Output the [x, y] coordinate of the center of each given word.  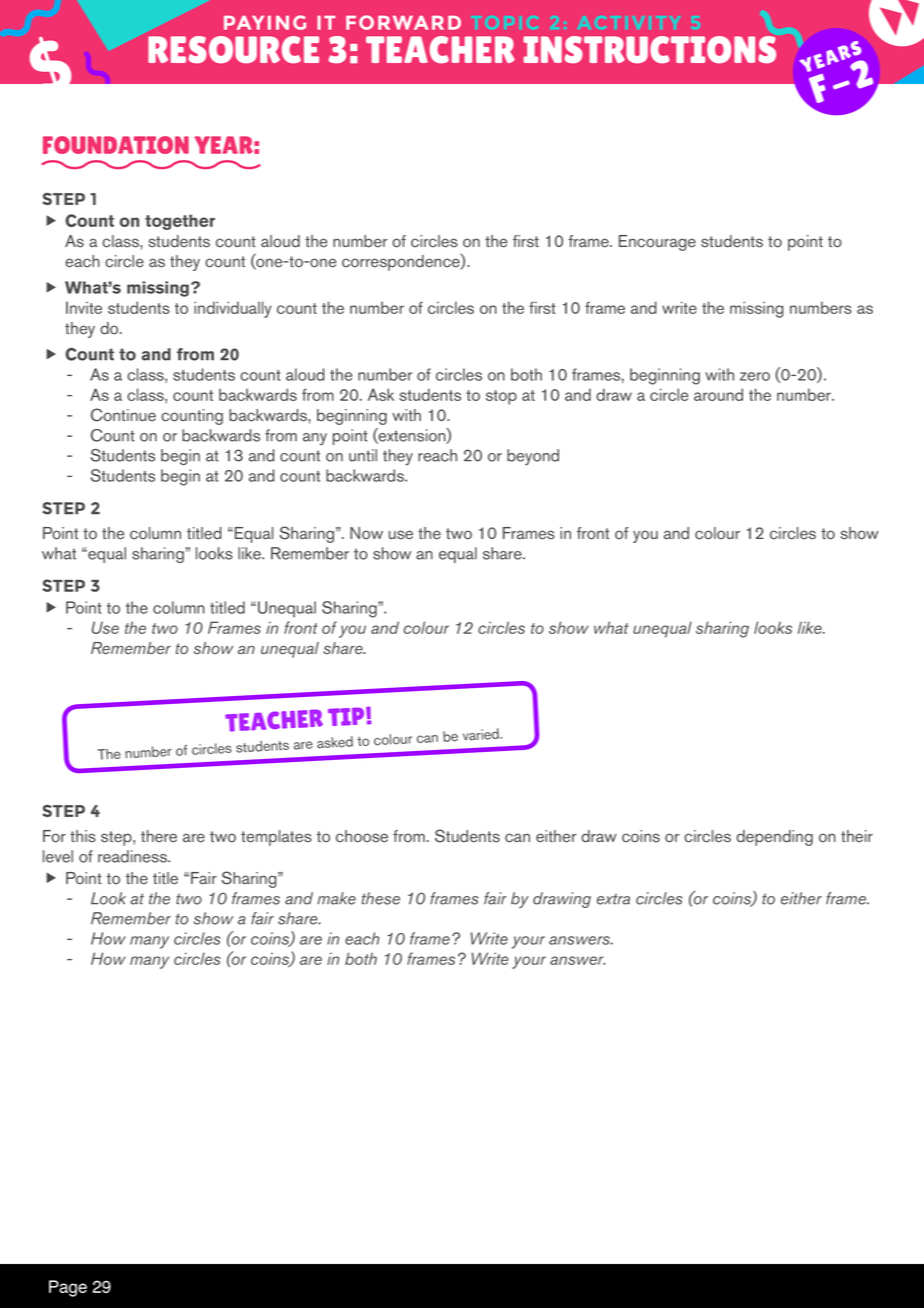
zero [755, 376]
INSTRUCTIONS [649, 49]
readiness [133, 856]
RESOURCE [233, 49]
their [857, 836]
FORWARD [403, 22]
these [381, 898]
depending [774, 838]
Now [366, 533]
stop [501, 397]
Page [68, 1288]
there [159, 836]
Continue [123, 415]
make [336, 898]
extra [613, 899]
